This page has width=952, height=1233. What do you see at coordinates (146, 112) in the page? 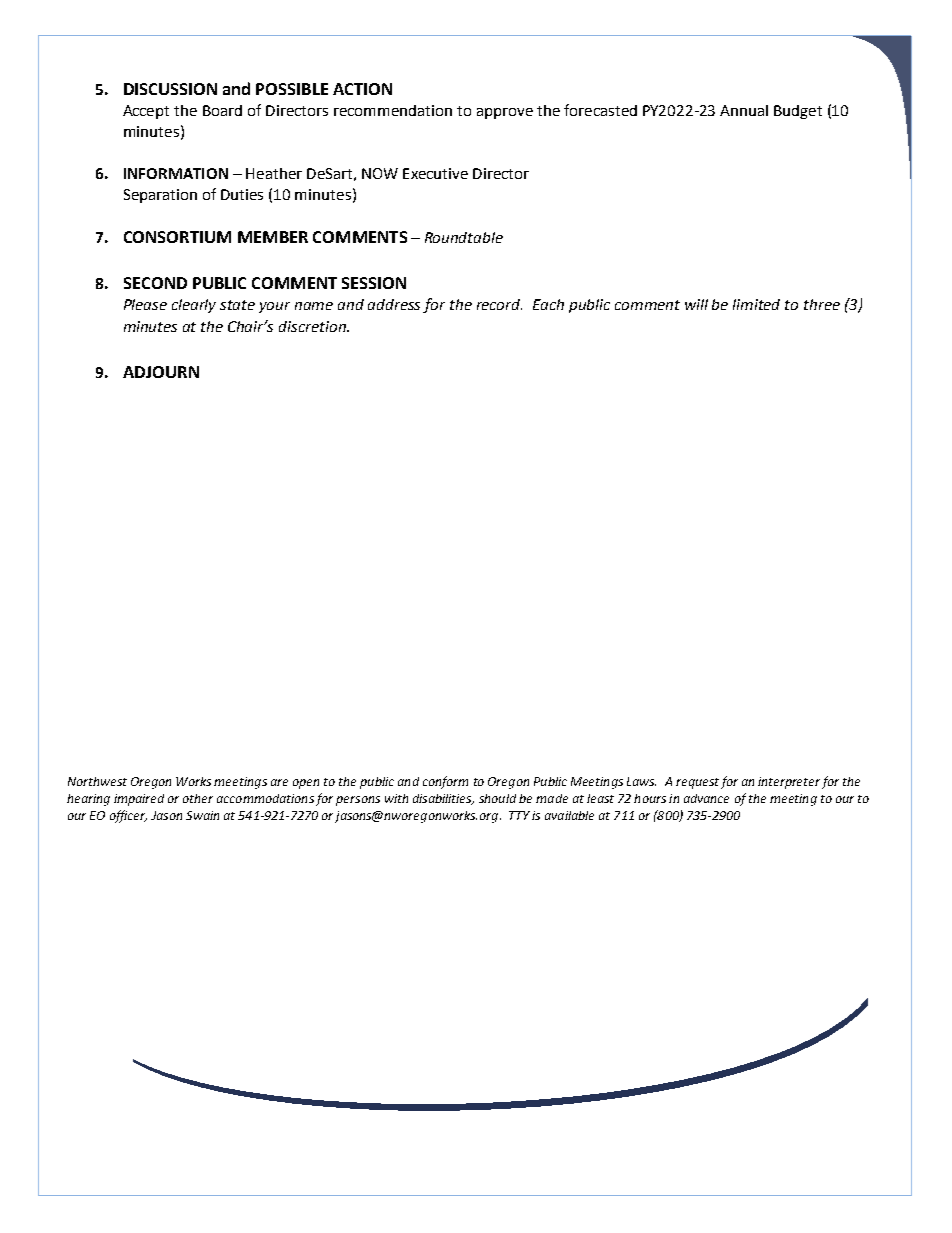
I see `Accept` at bounding box center [146, 112].
